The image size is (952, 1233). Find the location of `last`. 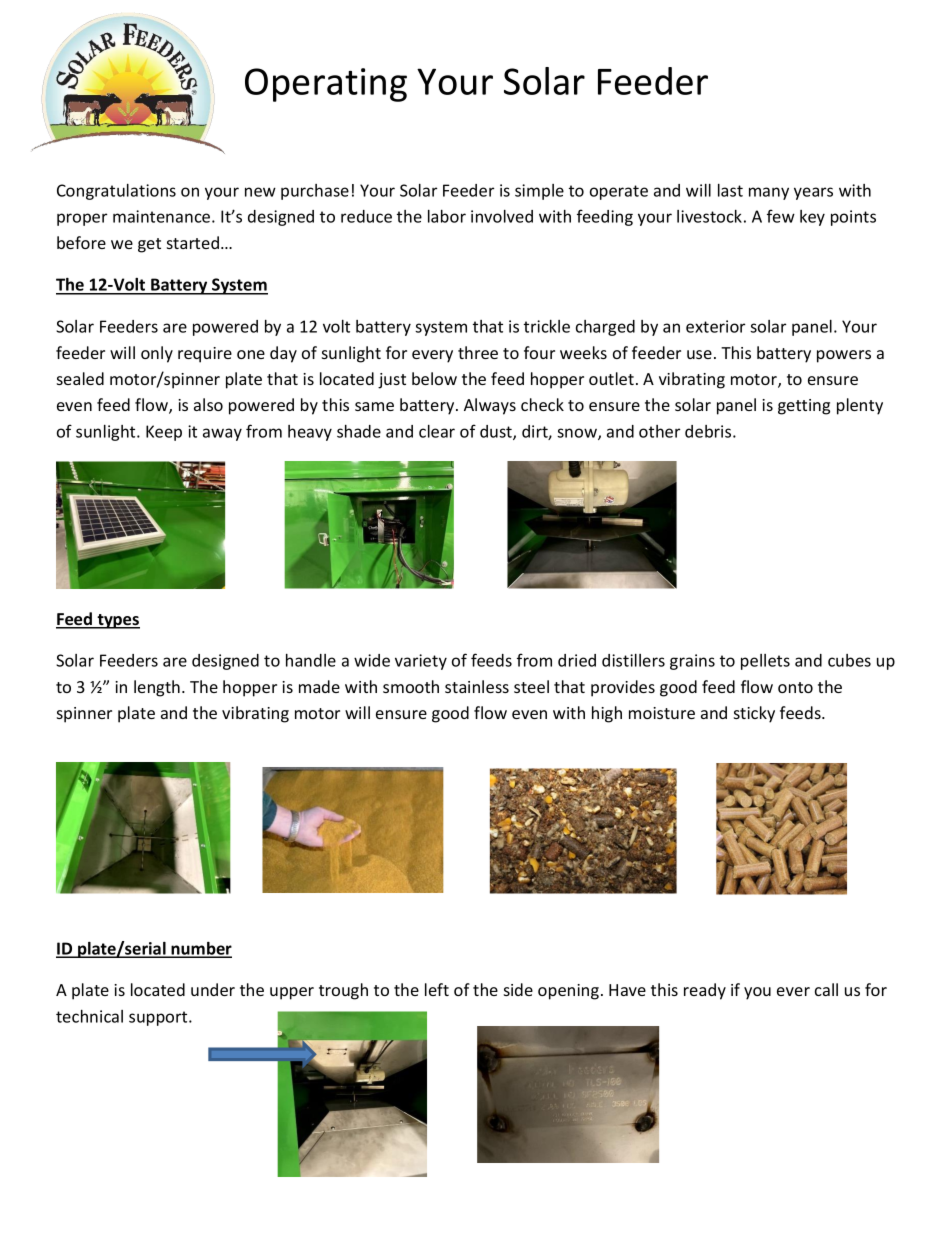

last is located at coordinates (730, 190).
